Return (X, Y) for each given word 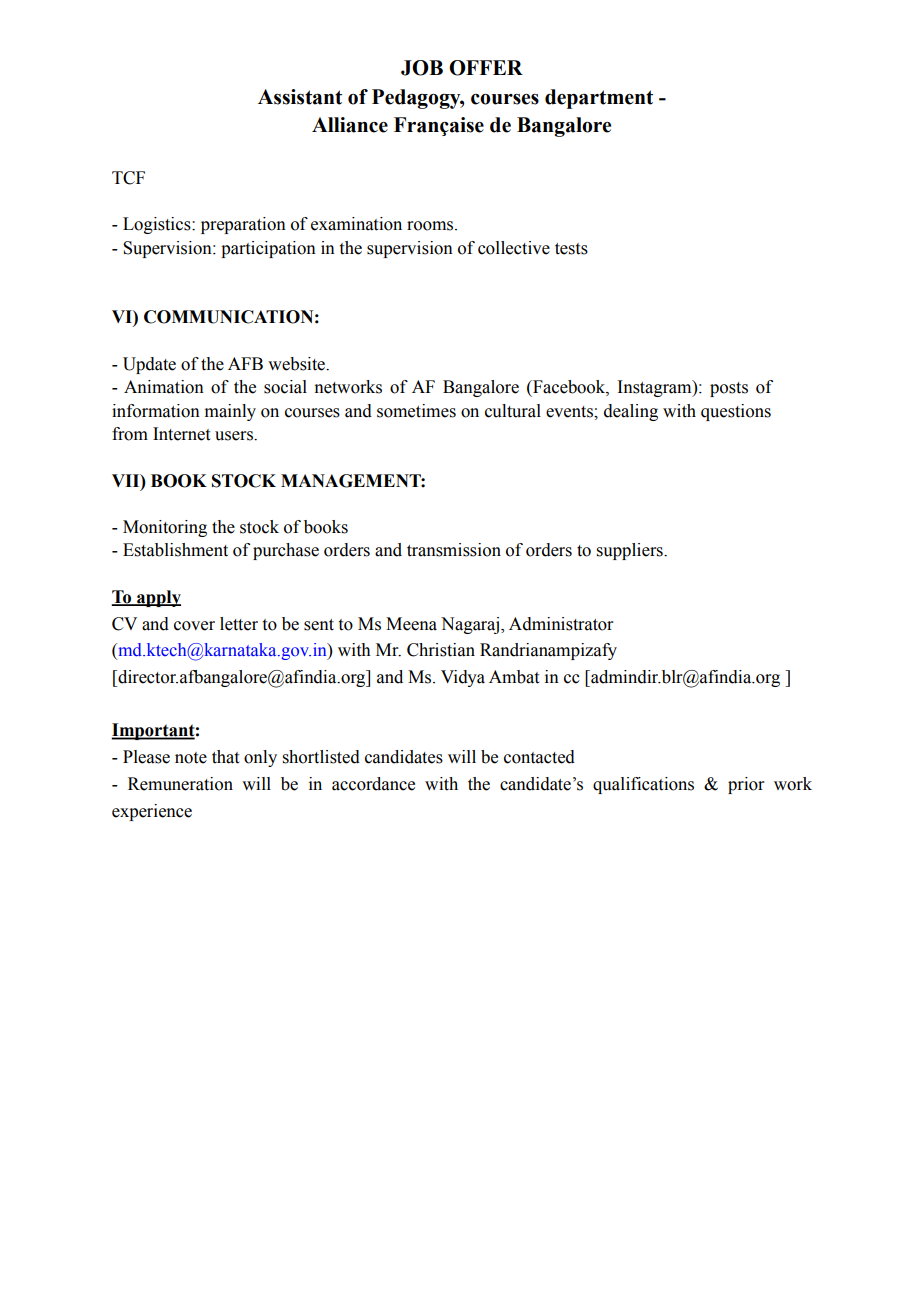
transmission (454, 550)
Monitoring (165, 528)
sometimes (416, 411)
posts (729, 389)
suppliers (631, 551)
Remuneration (180, 784)
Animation (164, 387)
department (599, 99)
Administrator (561, 624)
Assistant (300, 97)
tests (571, 249)
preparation (243, 225)
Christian (441, 650)
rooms (431, 226)
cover (194, 626)
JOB (422, 68)
